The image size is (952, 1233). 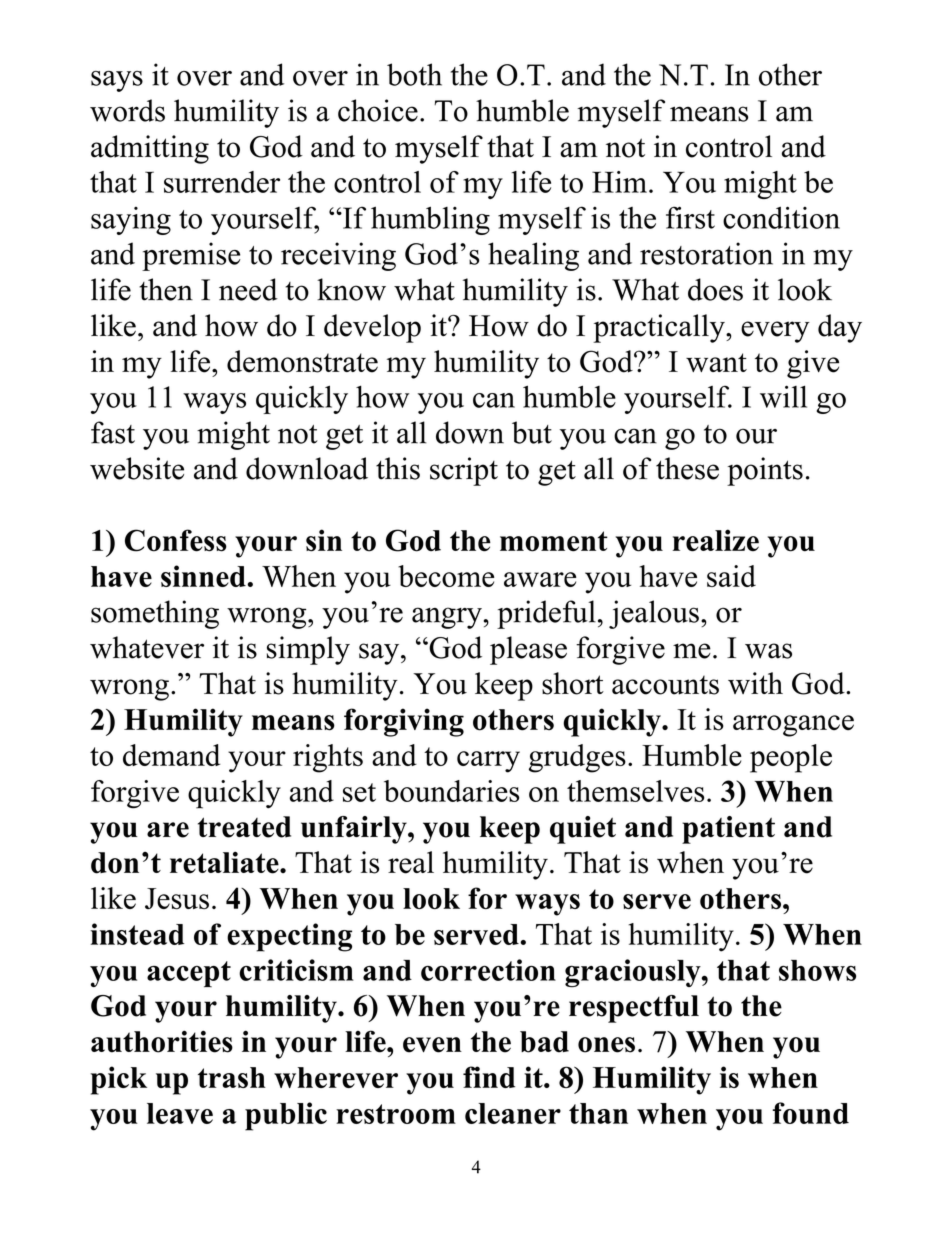 I want to click on points, so click(x=765, y=471).
